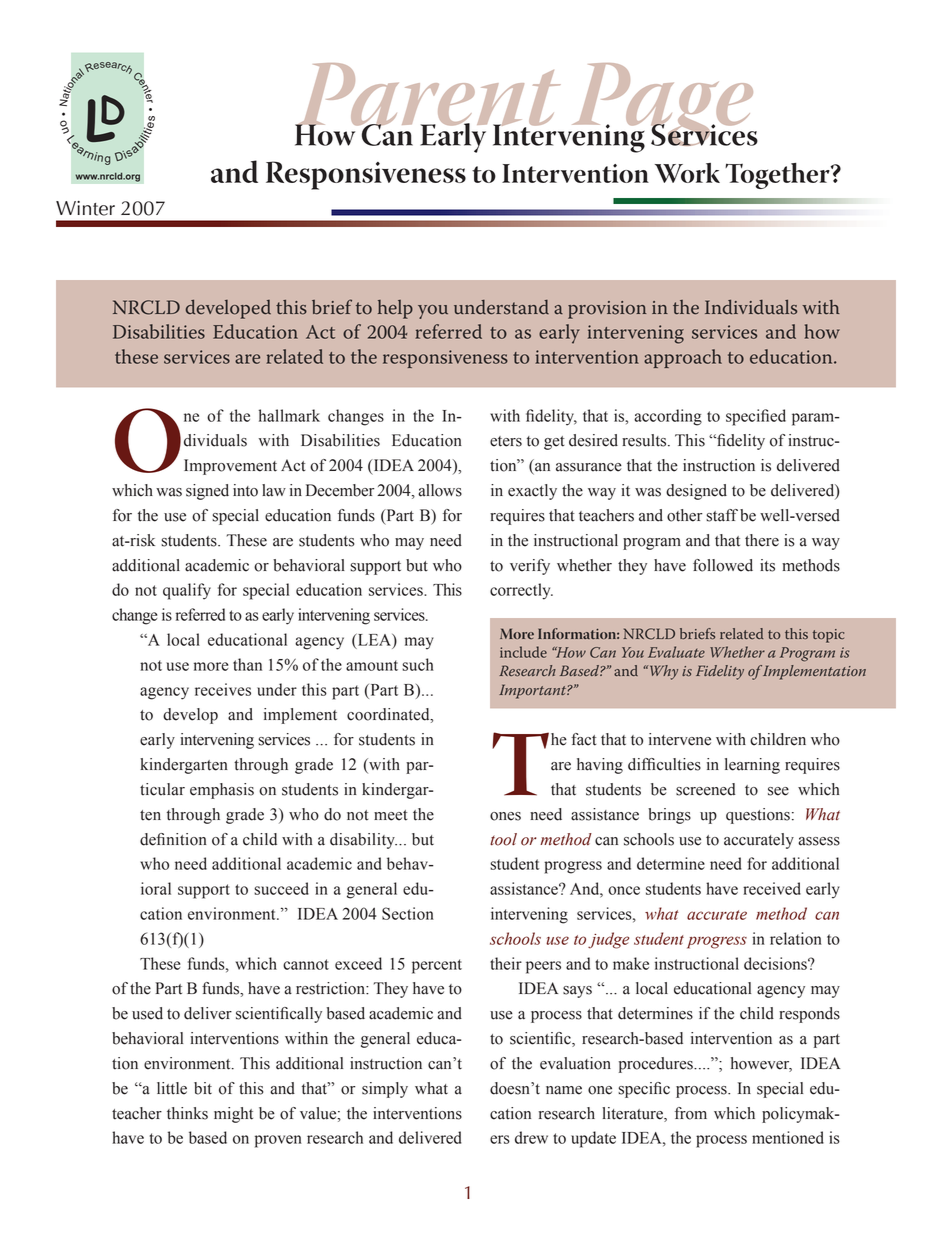 This screenshot has width=952, height=1233. What do you see at coordinates (428, 96) in the screenshot?
I see `Parent` at bounding box center [428, 96].
